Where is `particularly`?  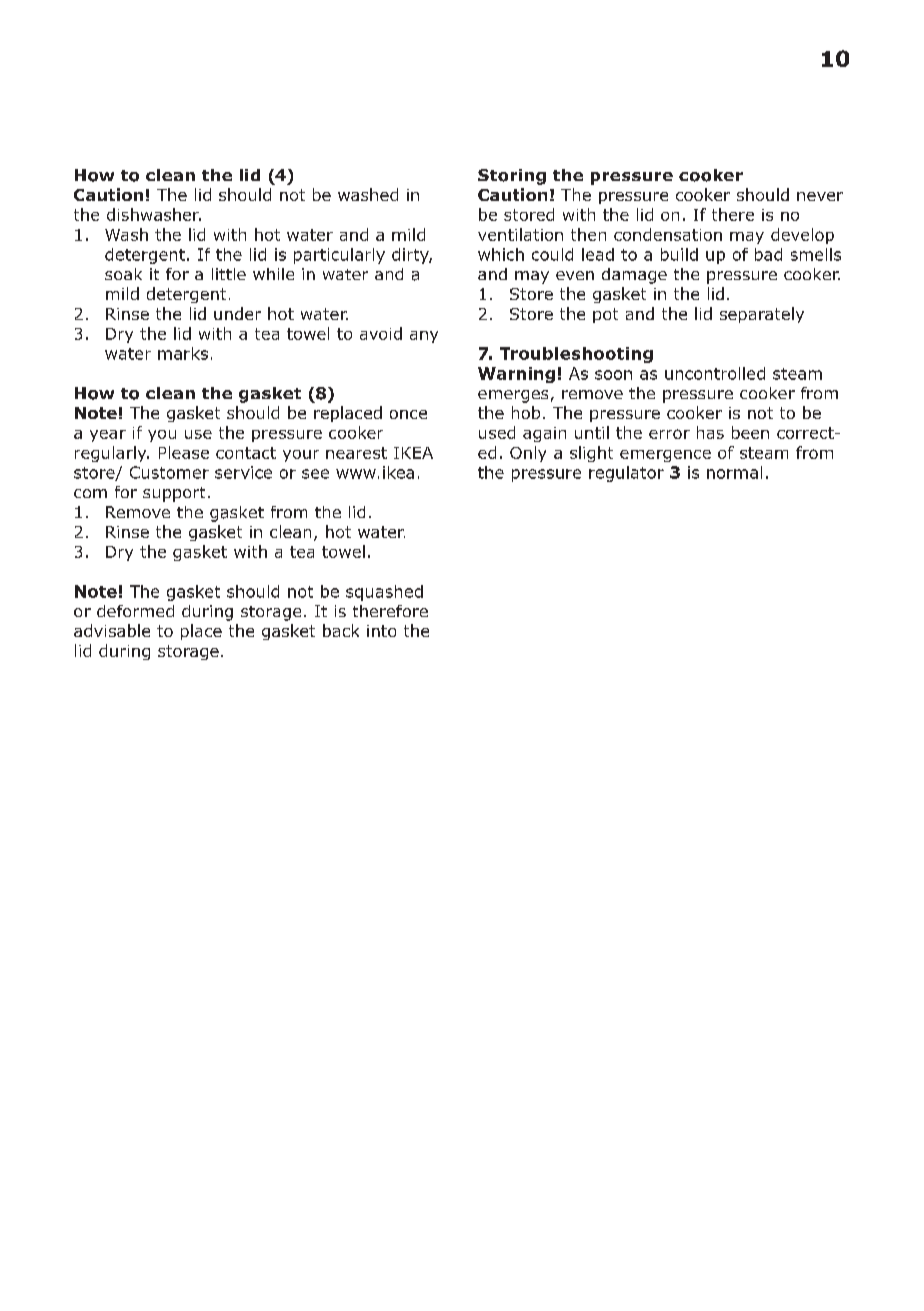 particularly is located at coordinates (339, 256).
